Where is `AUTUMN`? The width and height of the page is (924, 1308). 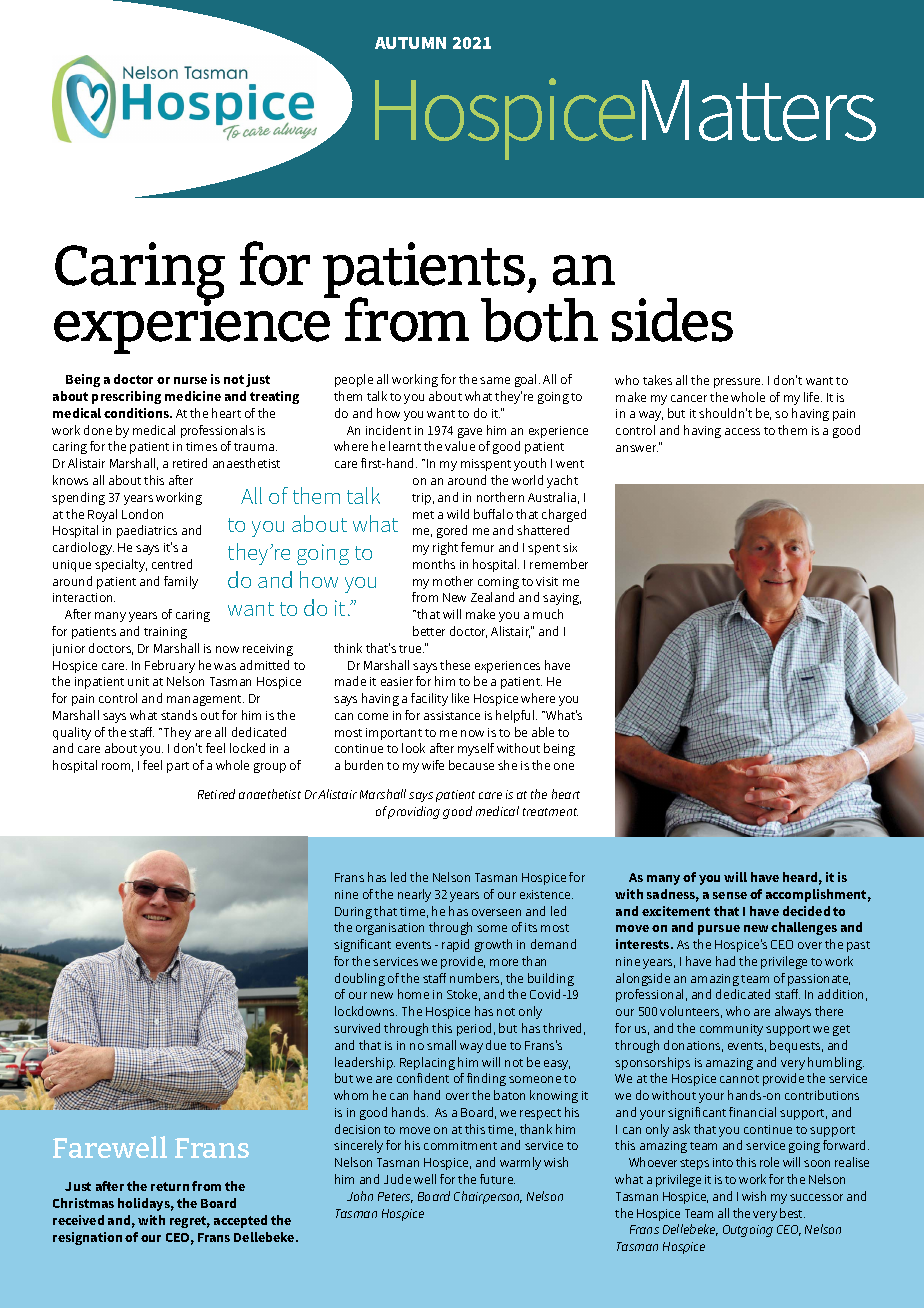 AUTUMN is located at coordinates (410, 43).
